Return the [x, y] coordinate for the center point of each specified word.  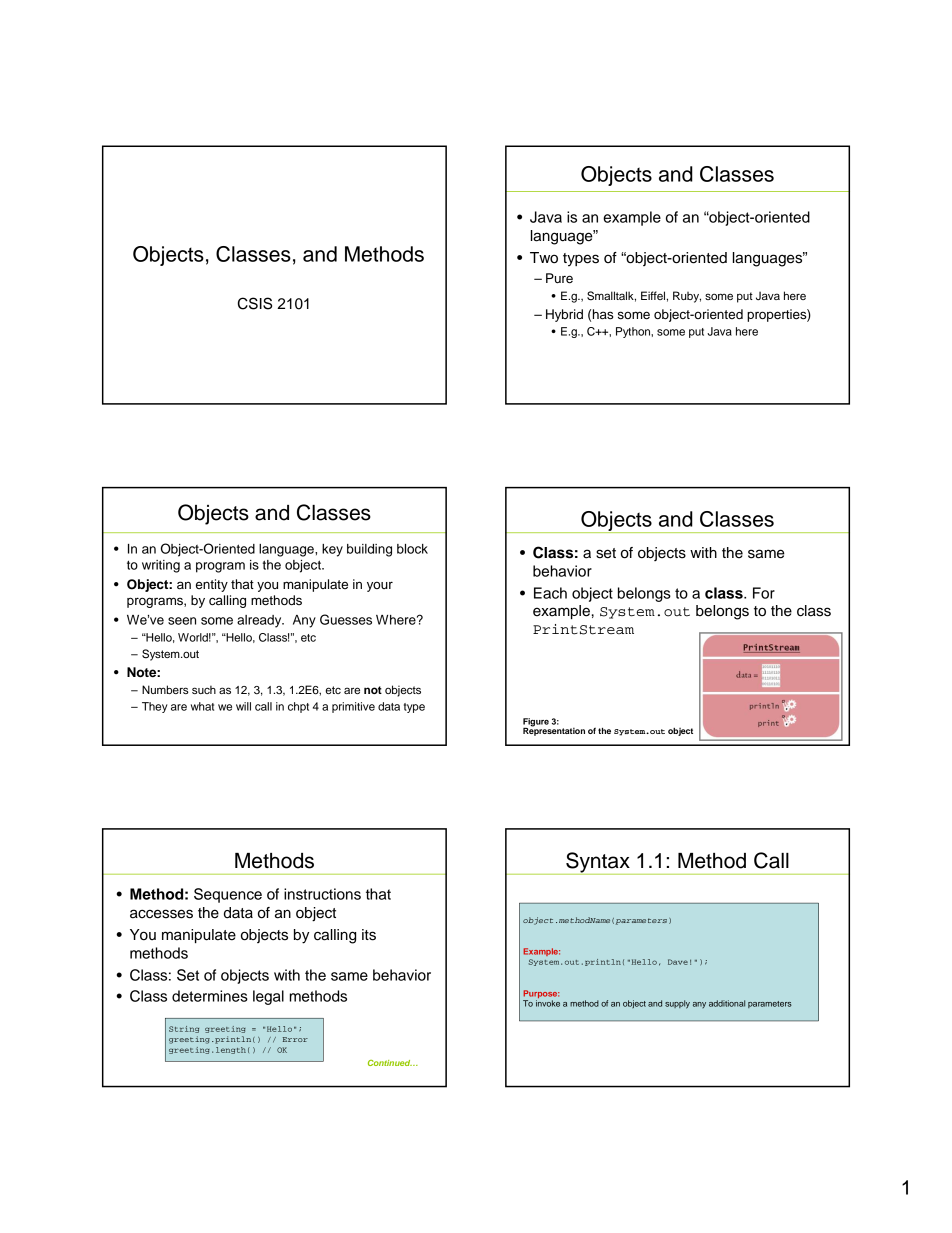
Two [544, 258]
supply [677, 1004]
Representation [554, 730]
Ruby [687, 297]
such [204, 689]
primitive [353, 707]
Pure [559, 278]
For [764, 593]
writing [161, 566]
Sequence [228, 895]
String [184, 1029]
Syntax [598, 863]
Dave [678, 962]
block [412, 549]
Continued [390, 1063]
